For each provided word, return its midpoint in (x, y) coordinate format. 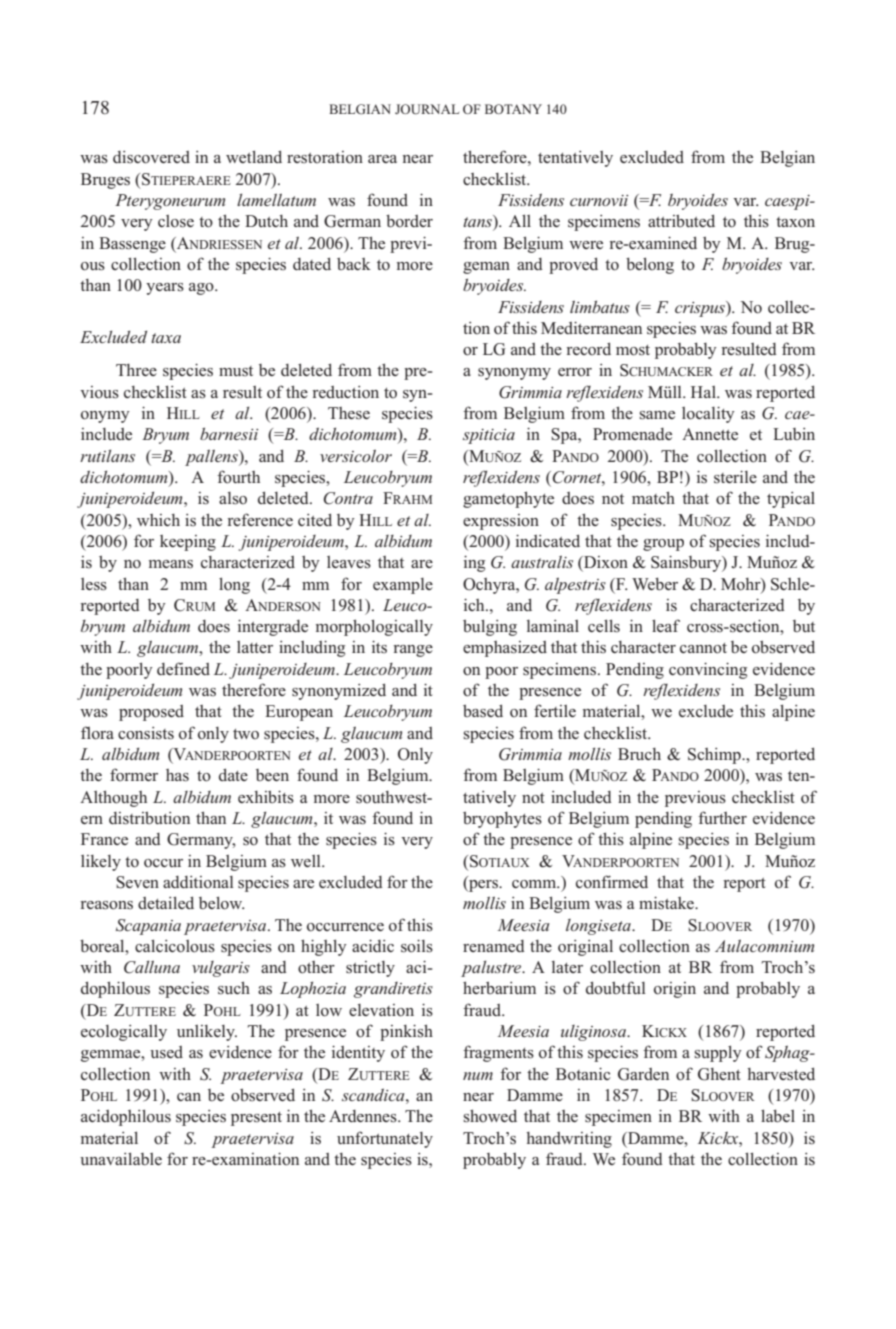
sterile (735, 477)
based (483, 711)
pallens (212, 458)
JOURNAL (427, 109)
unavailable (121, 1158)
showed (490, 1116)
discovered (151, 157)
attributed (681, 220)
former (134, 774)
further (722, 817)
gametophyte (508, 499)
